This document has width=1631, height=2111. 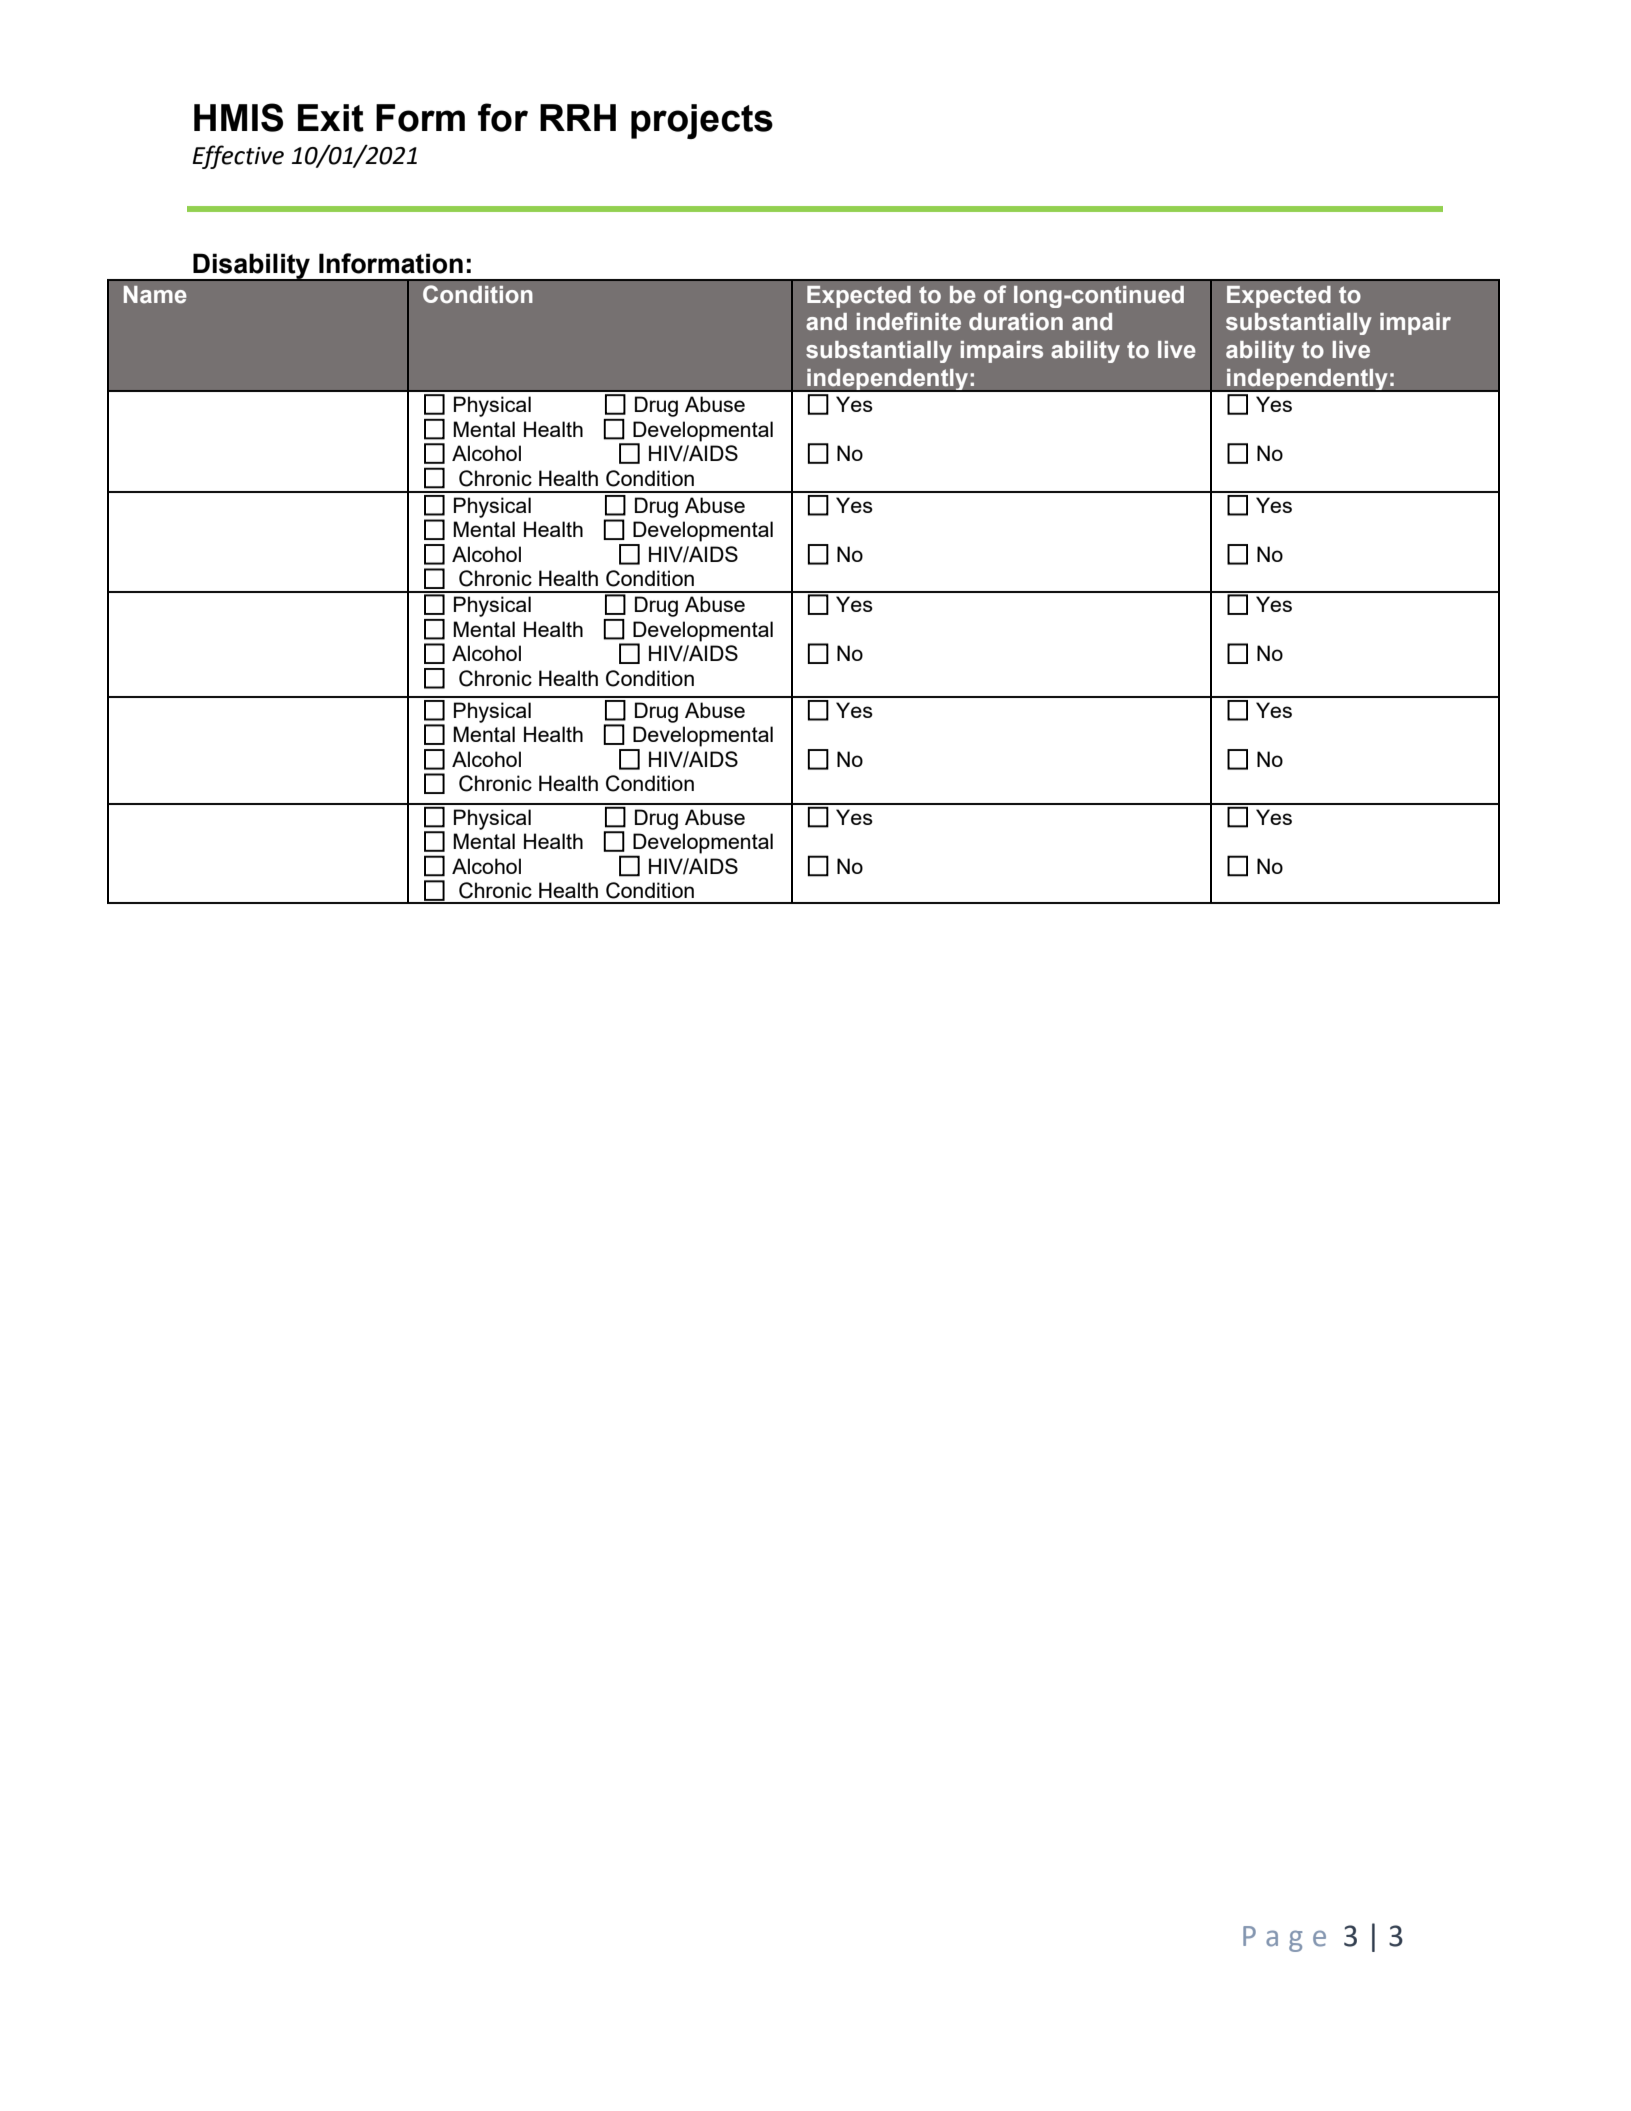 I want to click on duration, so click(x=1016, y=322).
